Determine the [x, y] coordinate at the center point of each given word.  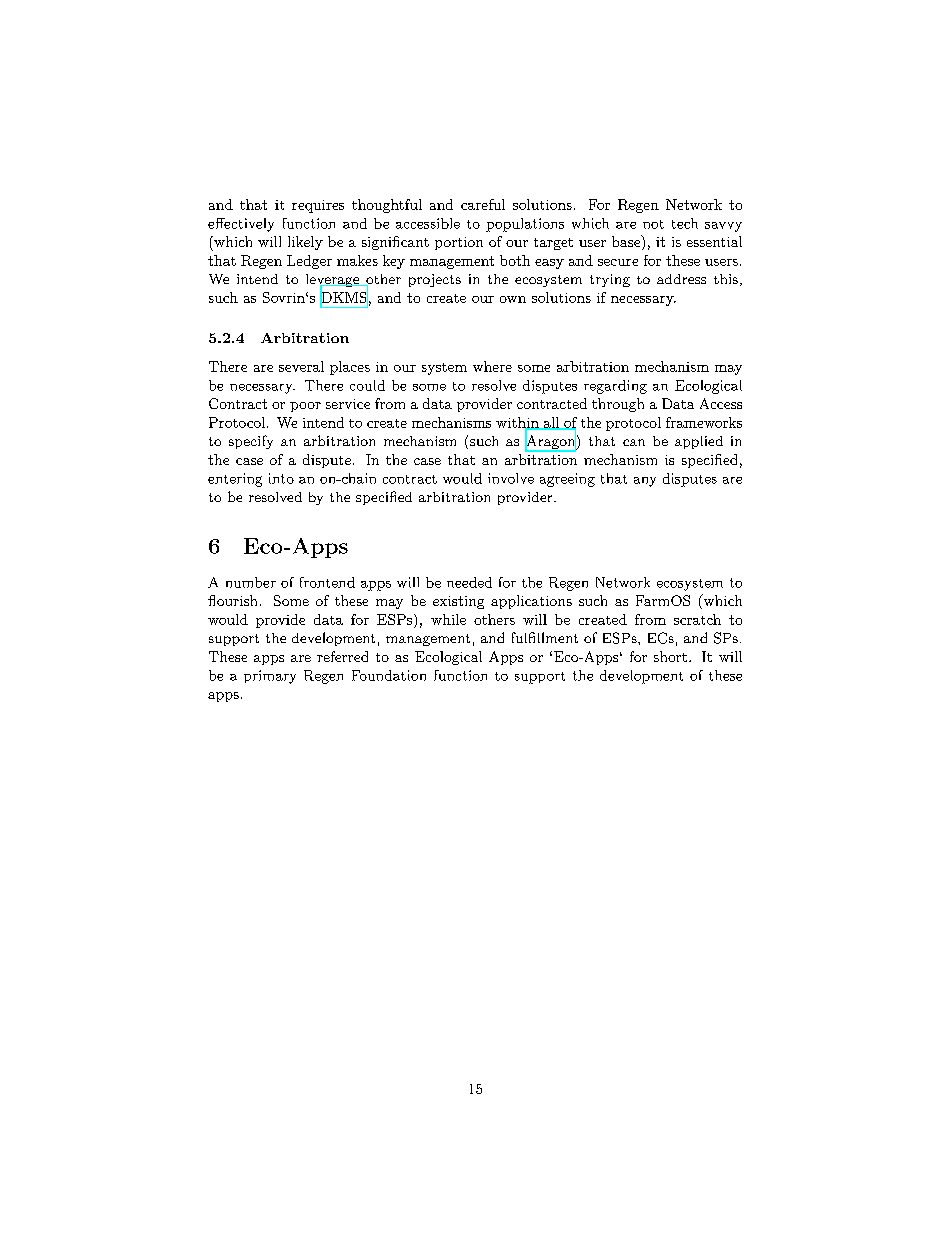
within [518, 423]
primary [270, 677]
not [653, 224]
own [513, 299]
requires [318, 206]
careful [483, 204]
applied [699, 442]
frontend [327, 582]
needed [469, 582]
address [681, 279]
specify [251, 442]
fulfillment [545, 637]
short [670, 656]
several [301, 366]
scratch [697, 619]
